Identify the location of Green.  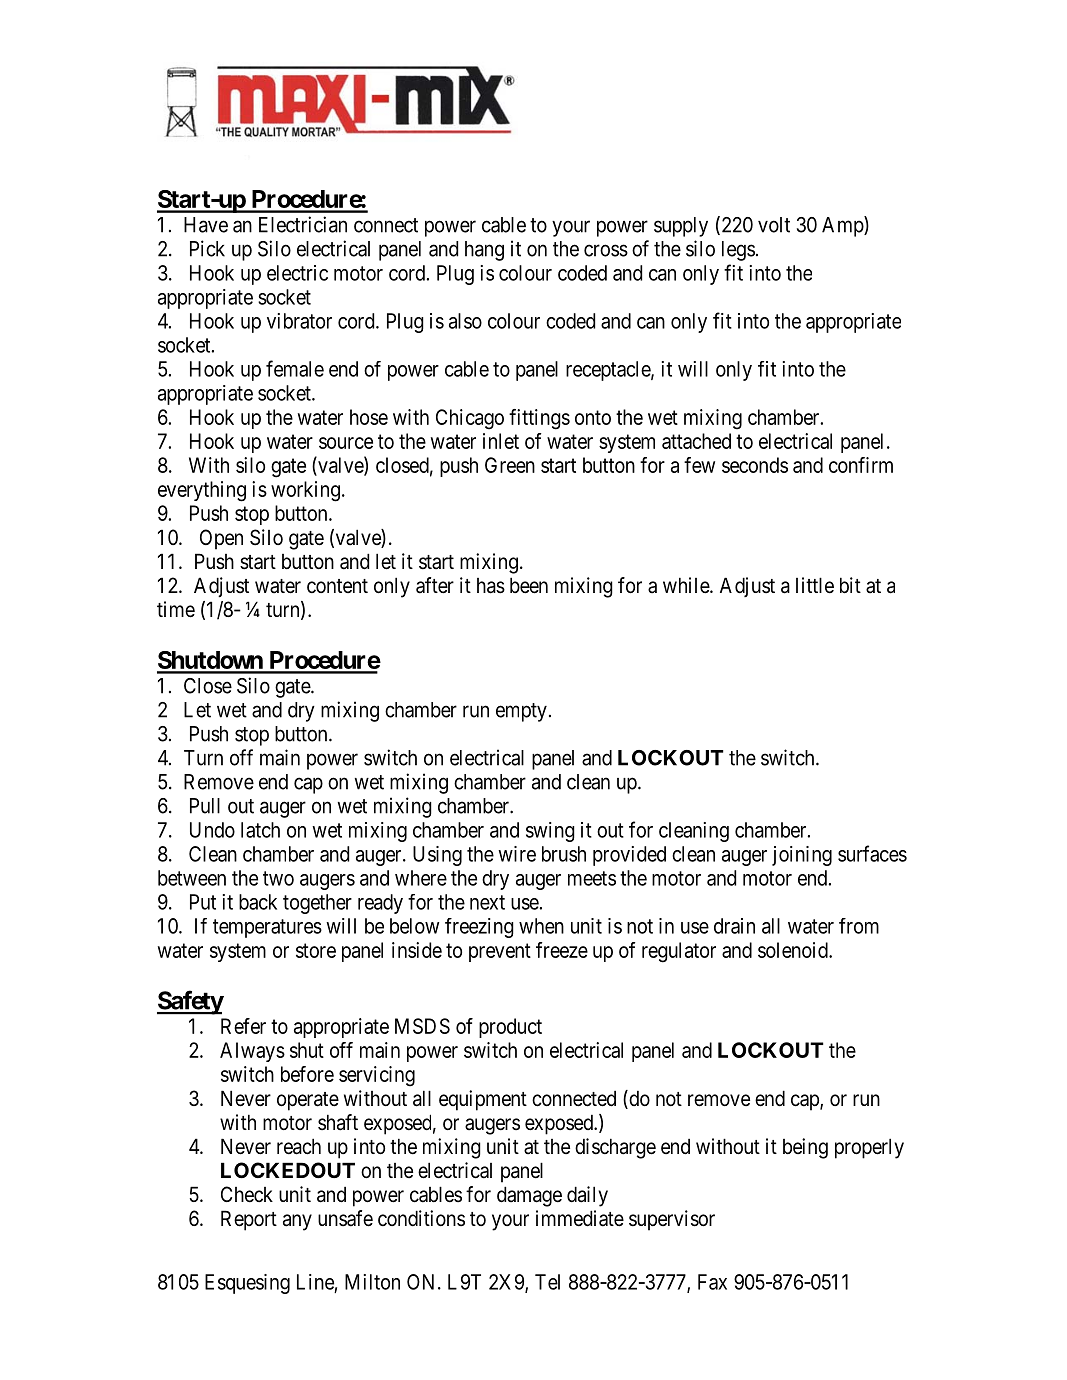
(510, 465).
